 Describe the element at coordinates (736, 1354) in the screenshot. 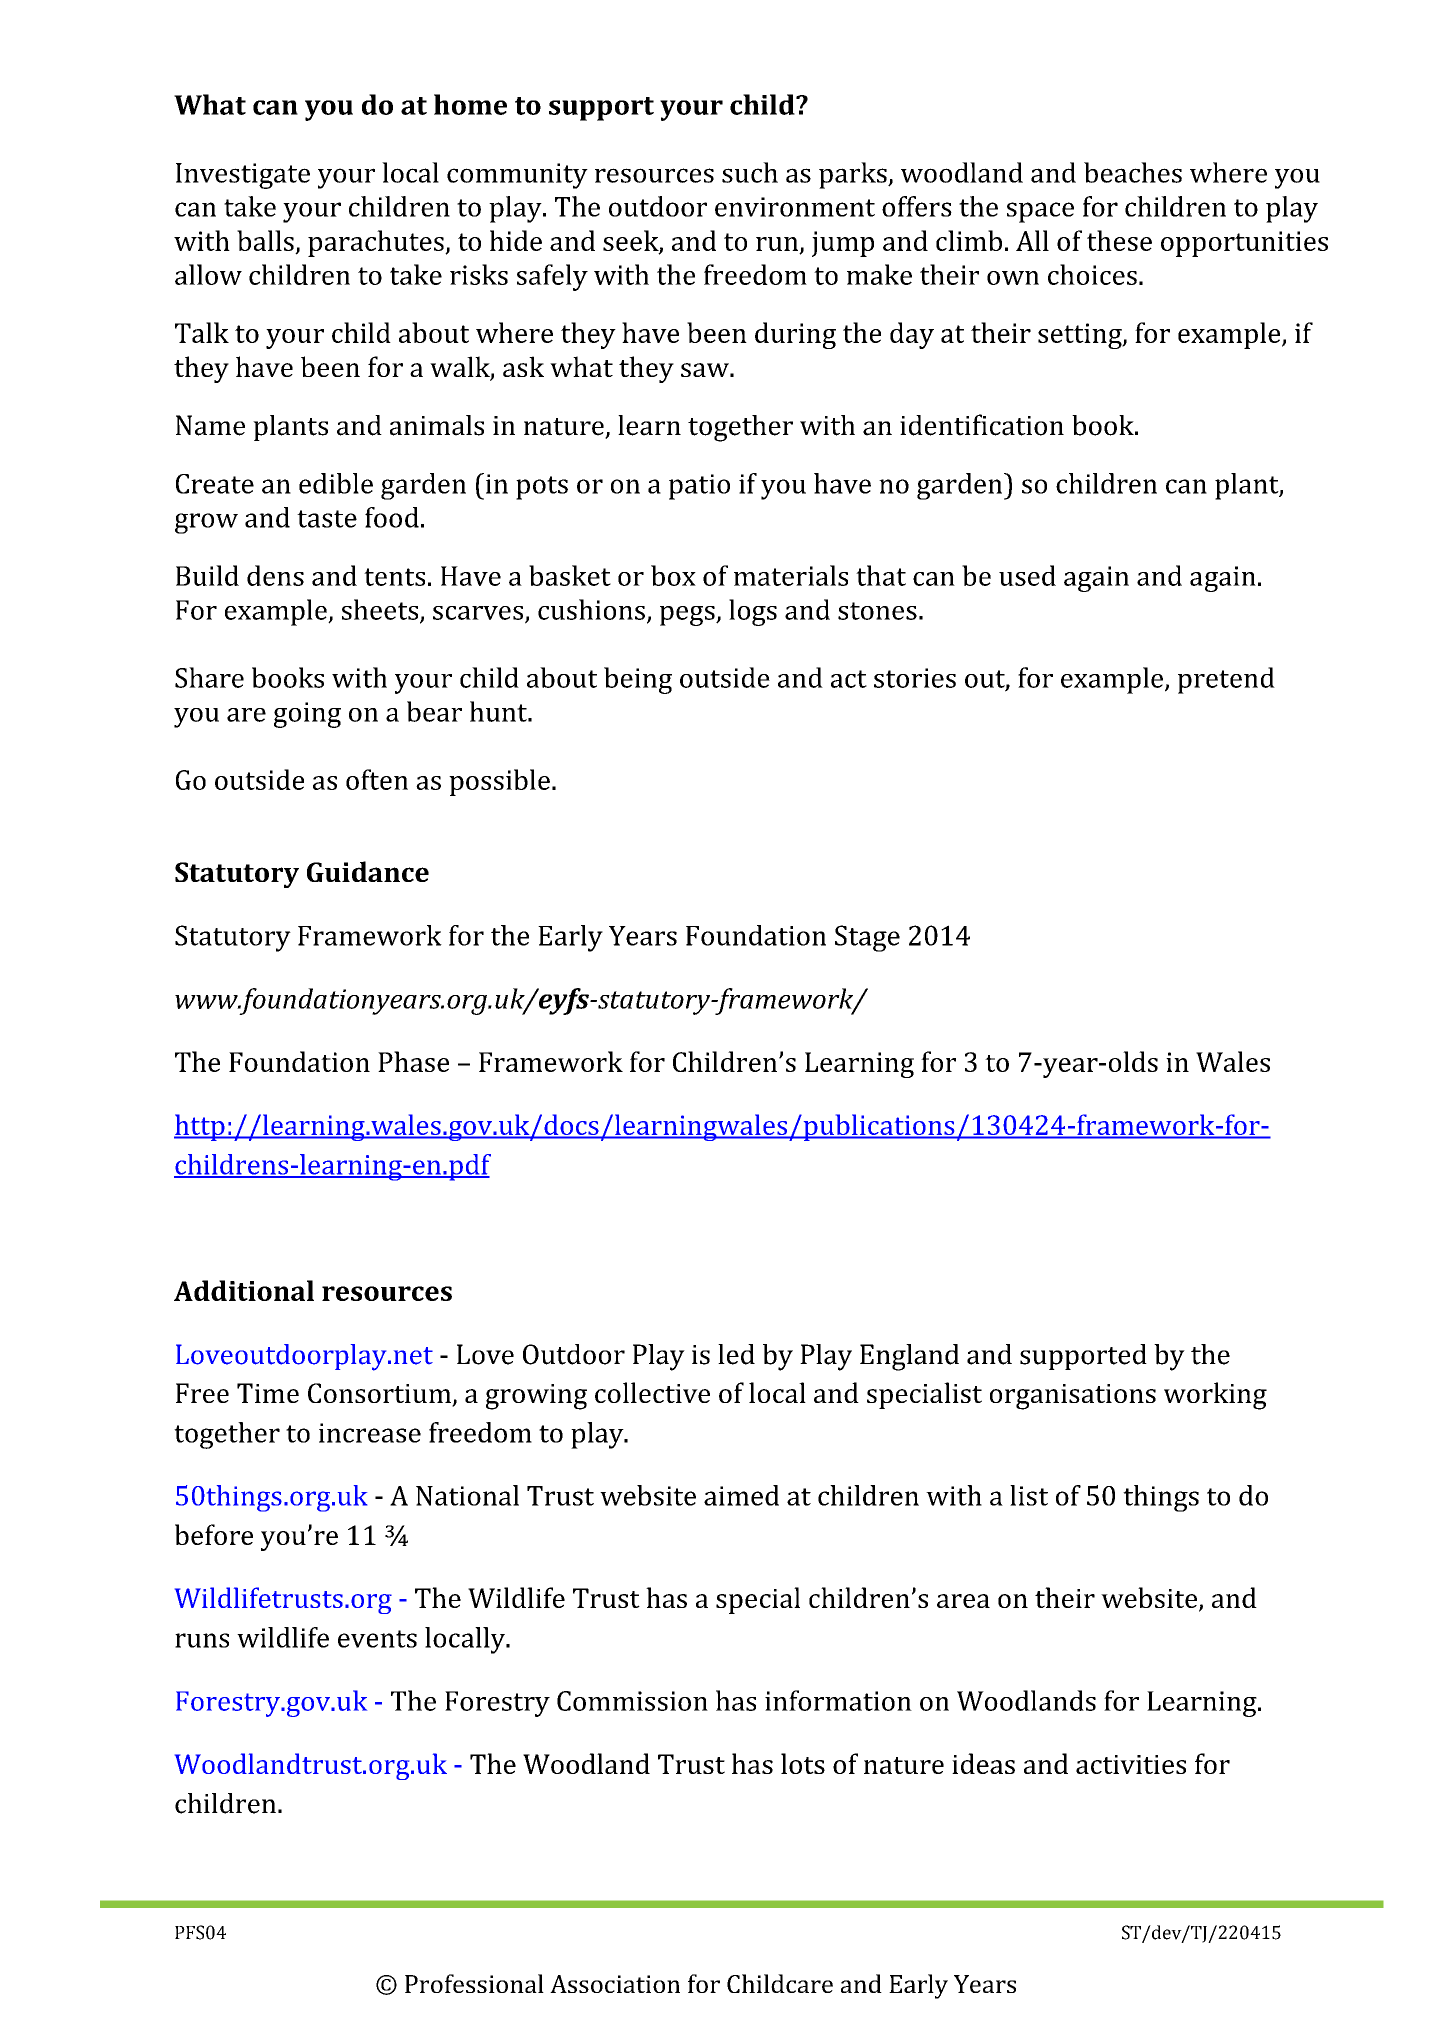

I see `led` at that location.
